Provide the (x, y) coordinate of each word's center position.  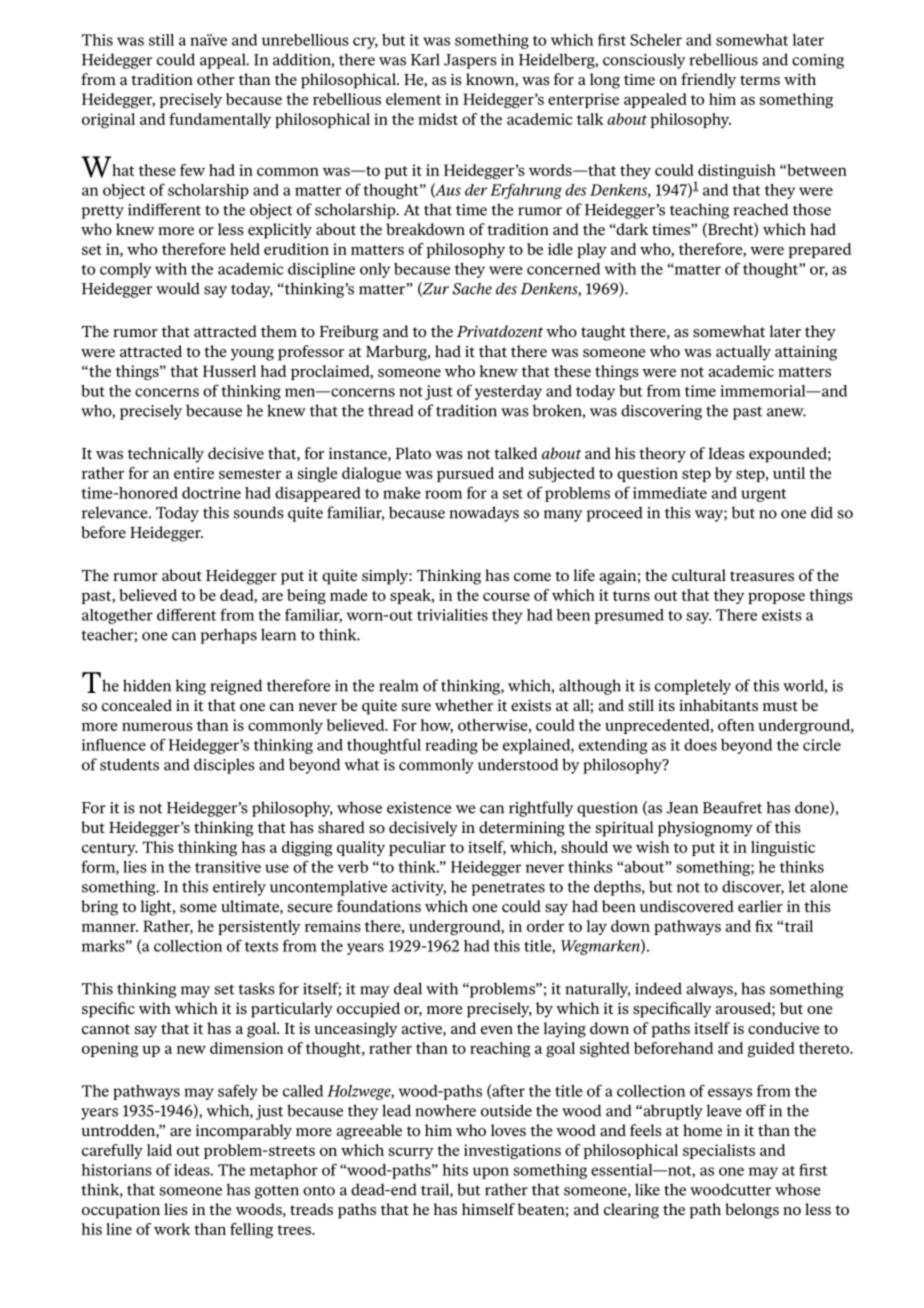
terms (760, 80)
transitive (228, 867)
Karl (425, 59)
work (172, 1229)
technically (166, 455)
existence (419, 808)
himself (488, 1209)
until (789, 473)
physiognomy (705, 829)
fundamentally (220, 120)
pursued (465, 474)
